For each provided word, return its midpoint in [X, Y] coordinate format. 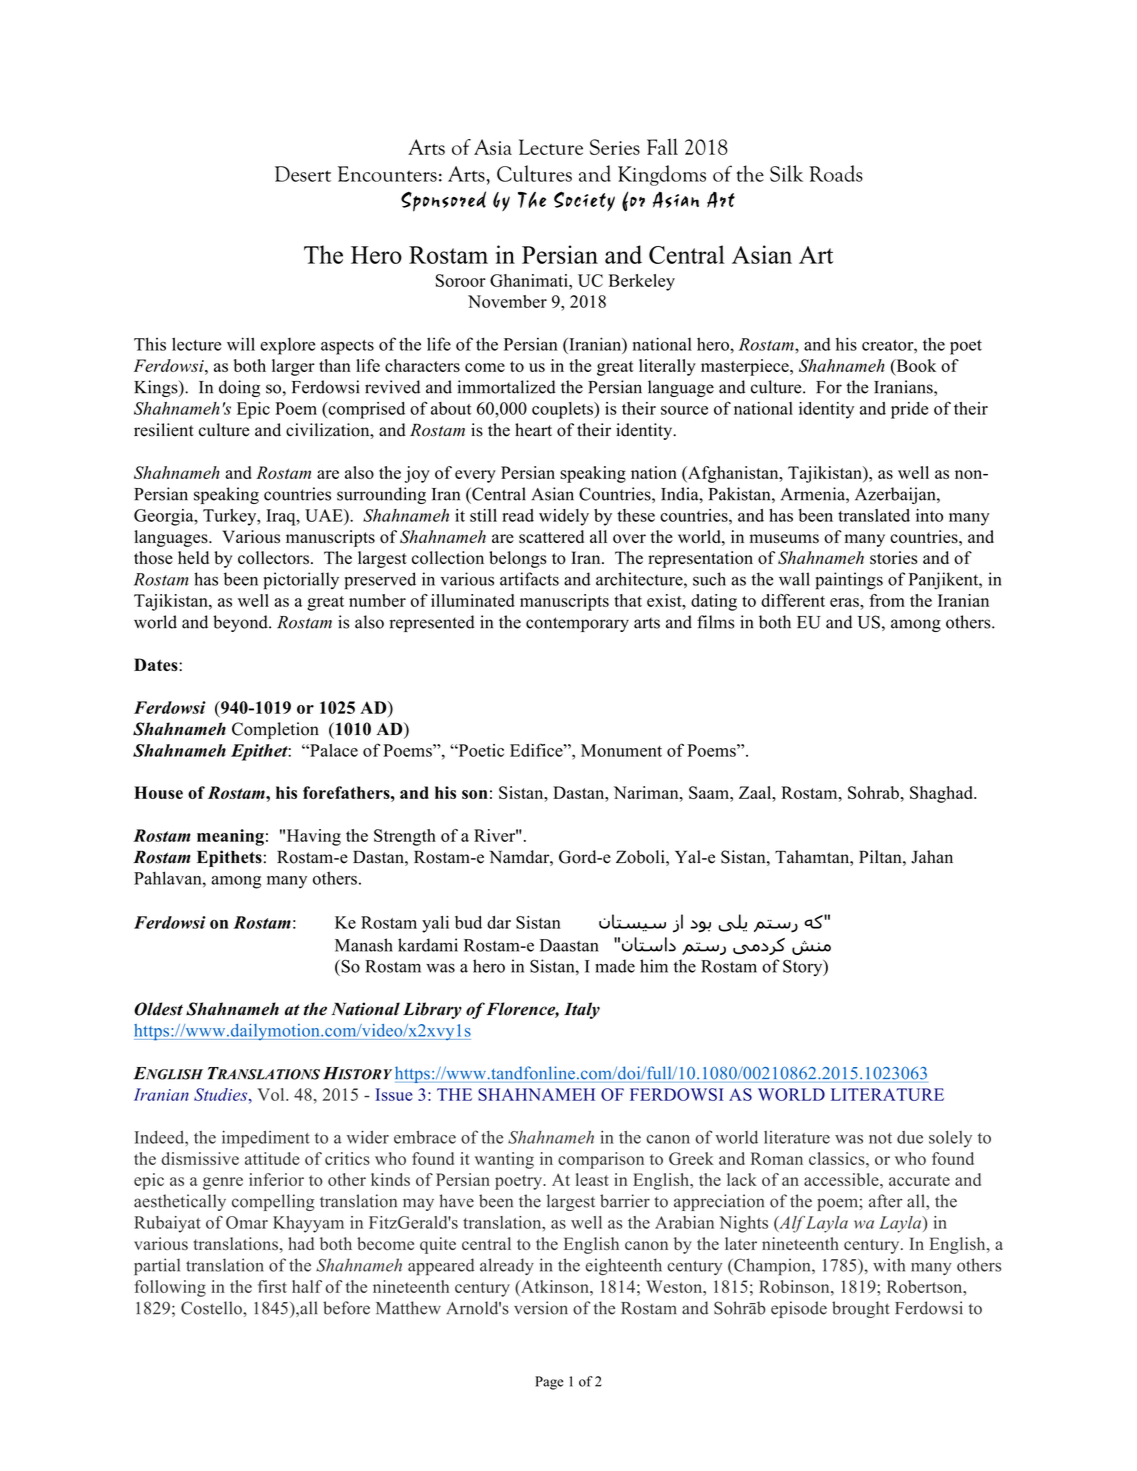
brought [861, 1309]
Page [549, 1383]
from [887, 600]
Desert [303, 174]
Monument [621, 750]
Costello [212, 1308]
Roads [836, 173]
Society [584, 201]
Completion [275, 730]
